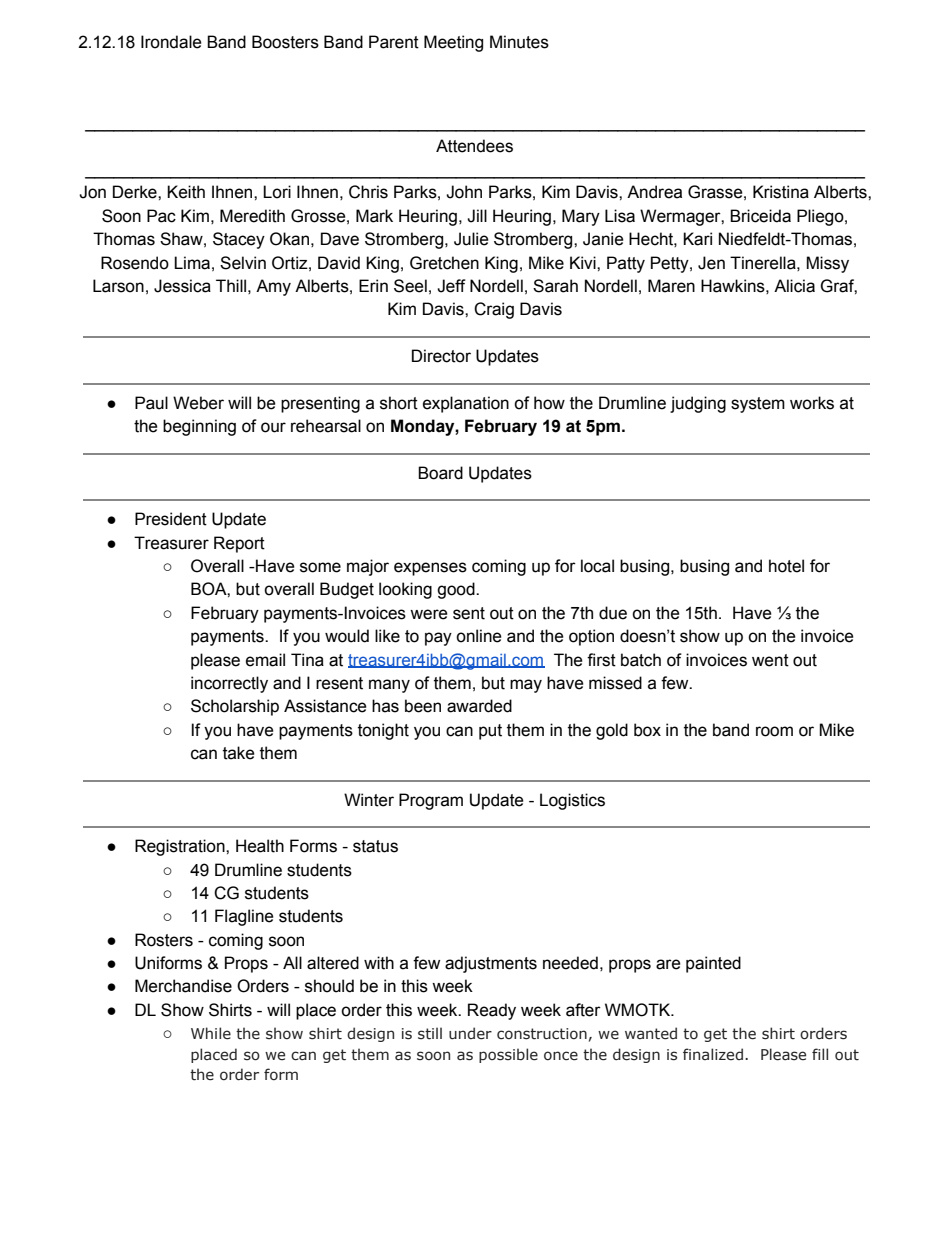 The width and height of the screenshot is (952, 1233). Describe the element at coordinates (453, 43) in the screenshot. I see `Meeting` at that location.
